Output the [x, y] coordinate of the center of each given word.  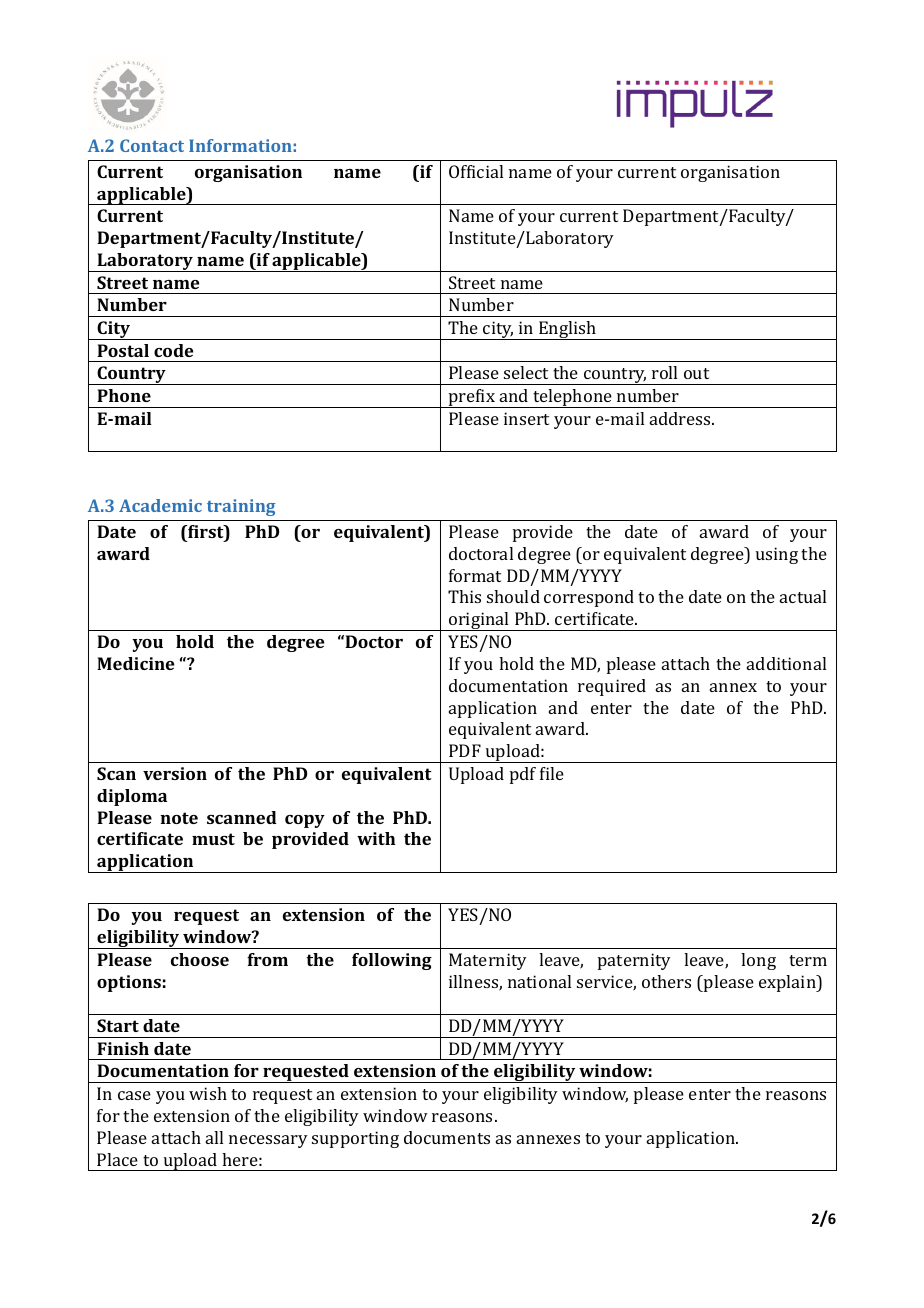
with [376, 838]
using [777, 555]
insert [526, 418]
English [568, 330]
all [214, 1137]
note [179, 818]
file [552, 773]
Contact [152, 145]
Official [476, 171]
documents [447, 1137]
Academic [160, 505]
